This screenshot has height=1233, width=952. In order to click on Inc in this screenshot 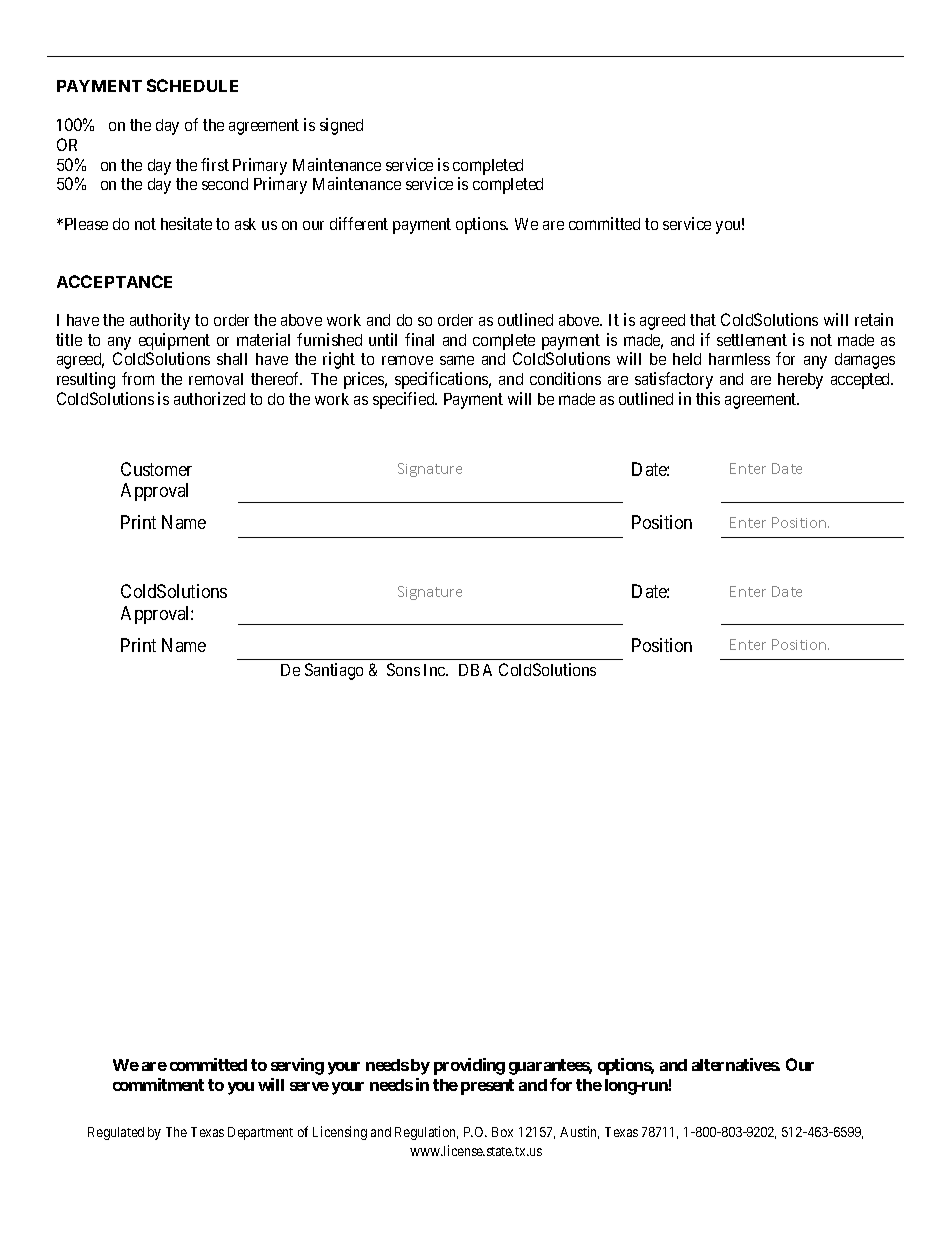, I will do `click(435, 670)`.
